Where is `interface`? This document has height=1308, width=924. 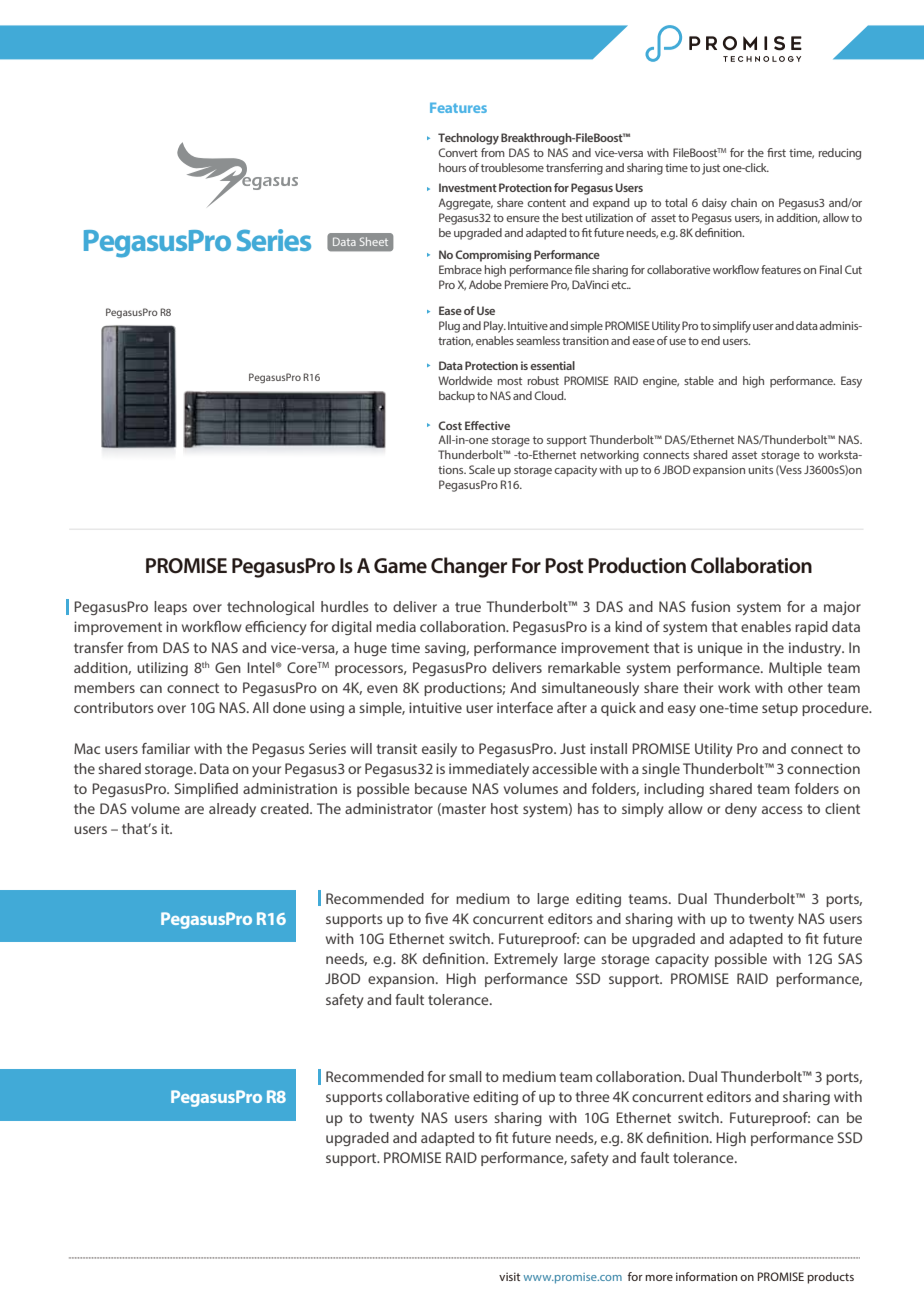
interface is located at coordinates (525, 707).
